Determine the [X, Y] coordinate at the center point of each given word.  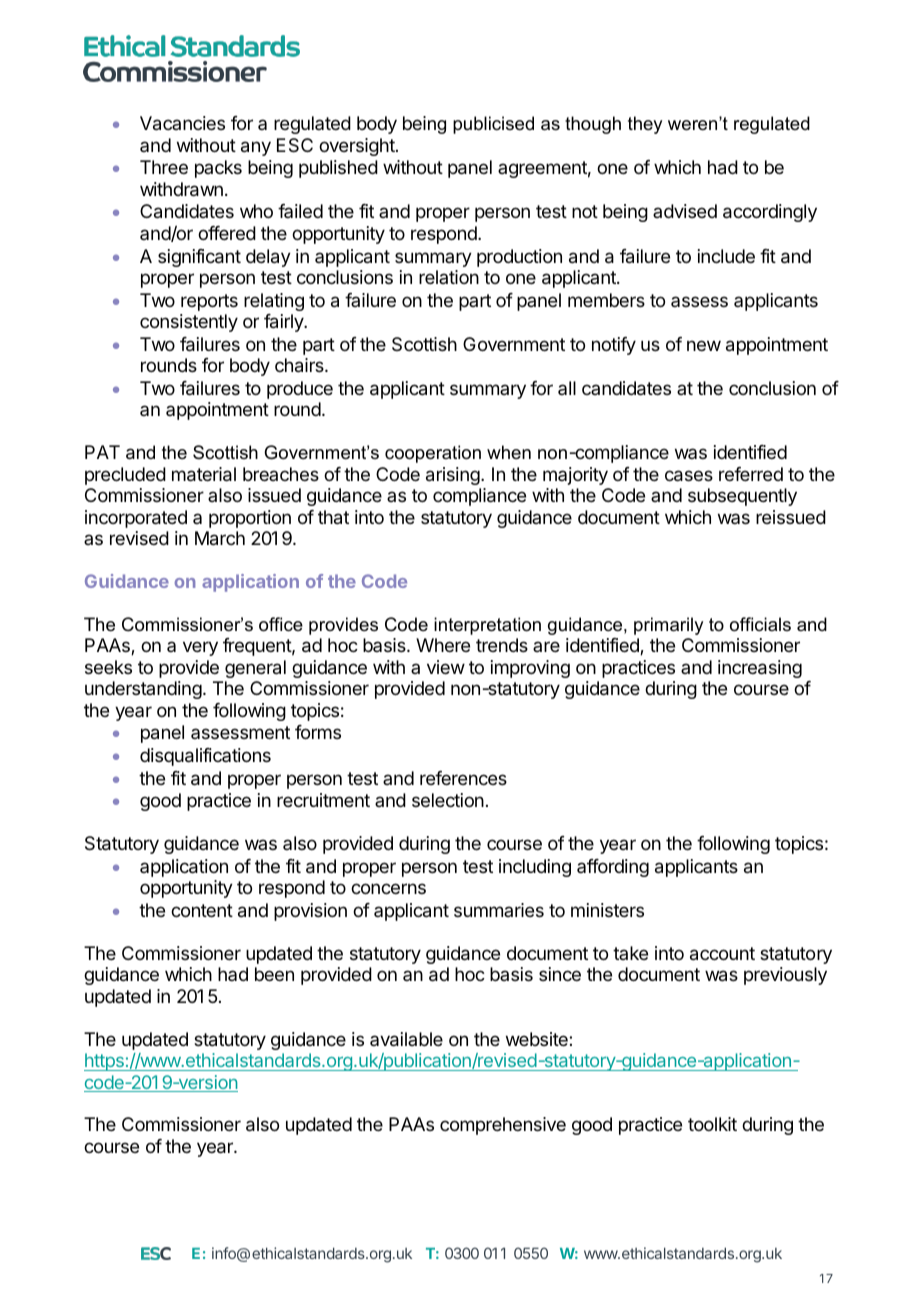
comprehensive [503, 1126]
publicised [493, 125]
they [645, 125]
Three [164, 167]
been [274, 974]
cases [689, 476]
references [463, 778]
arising [453, 476]
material [204, 474]
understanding [143, 690]
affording [613, 868]
